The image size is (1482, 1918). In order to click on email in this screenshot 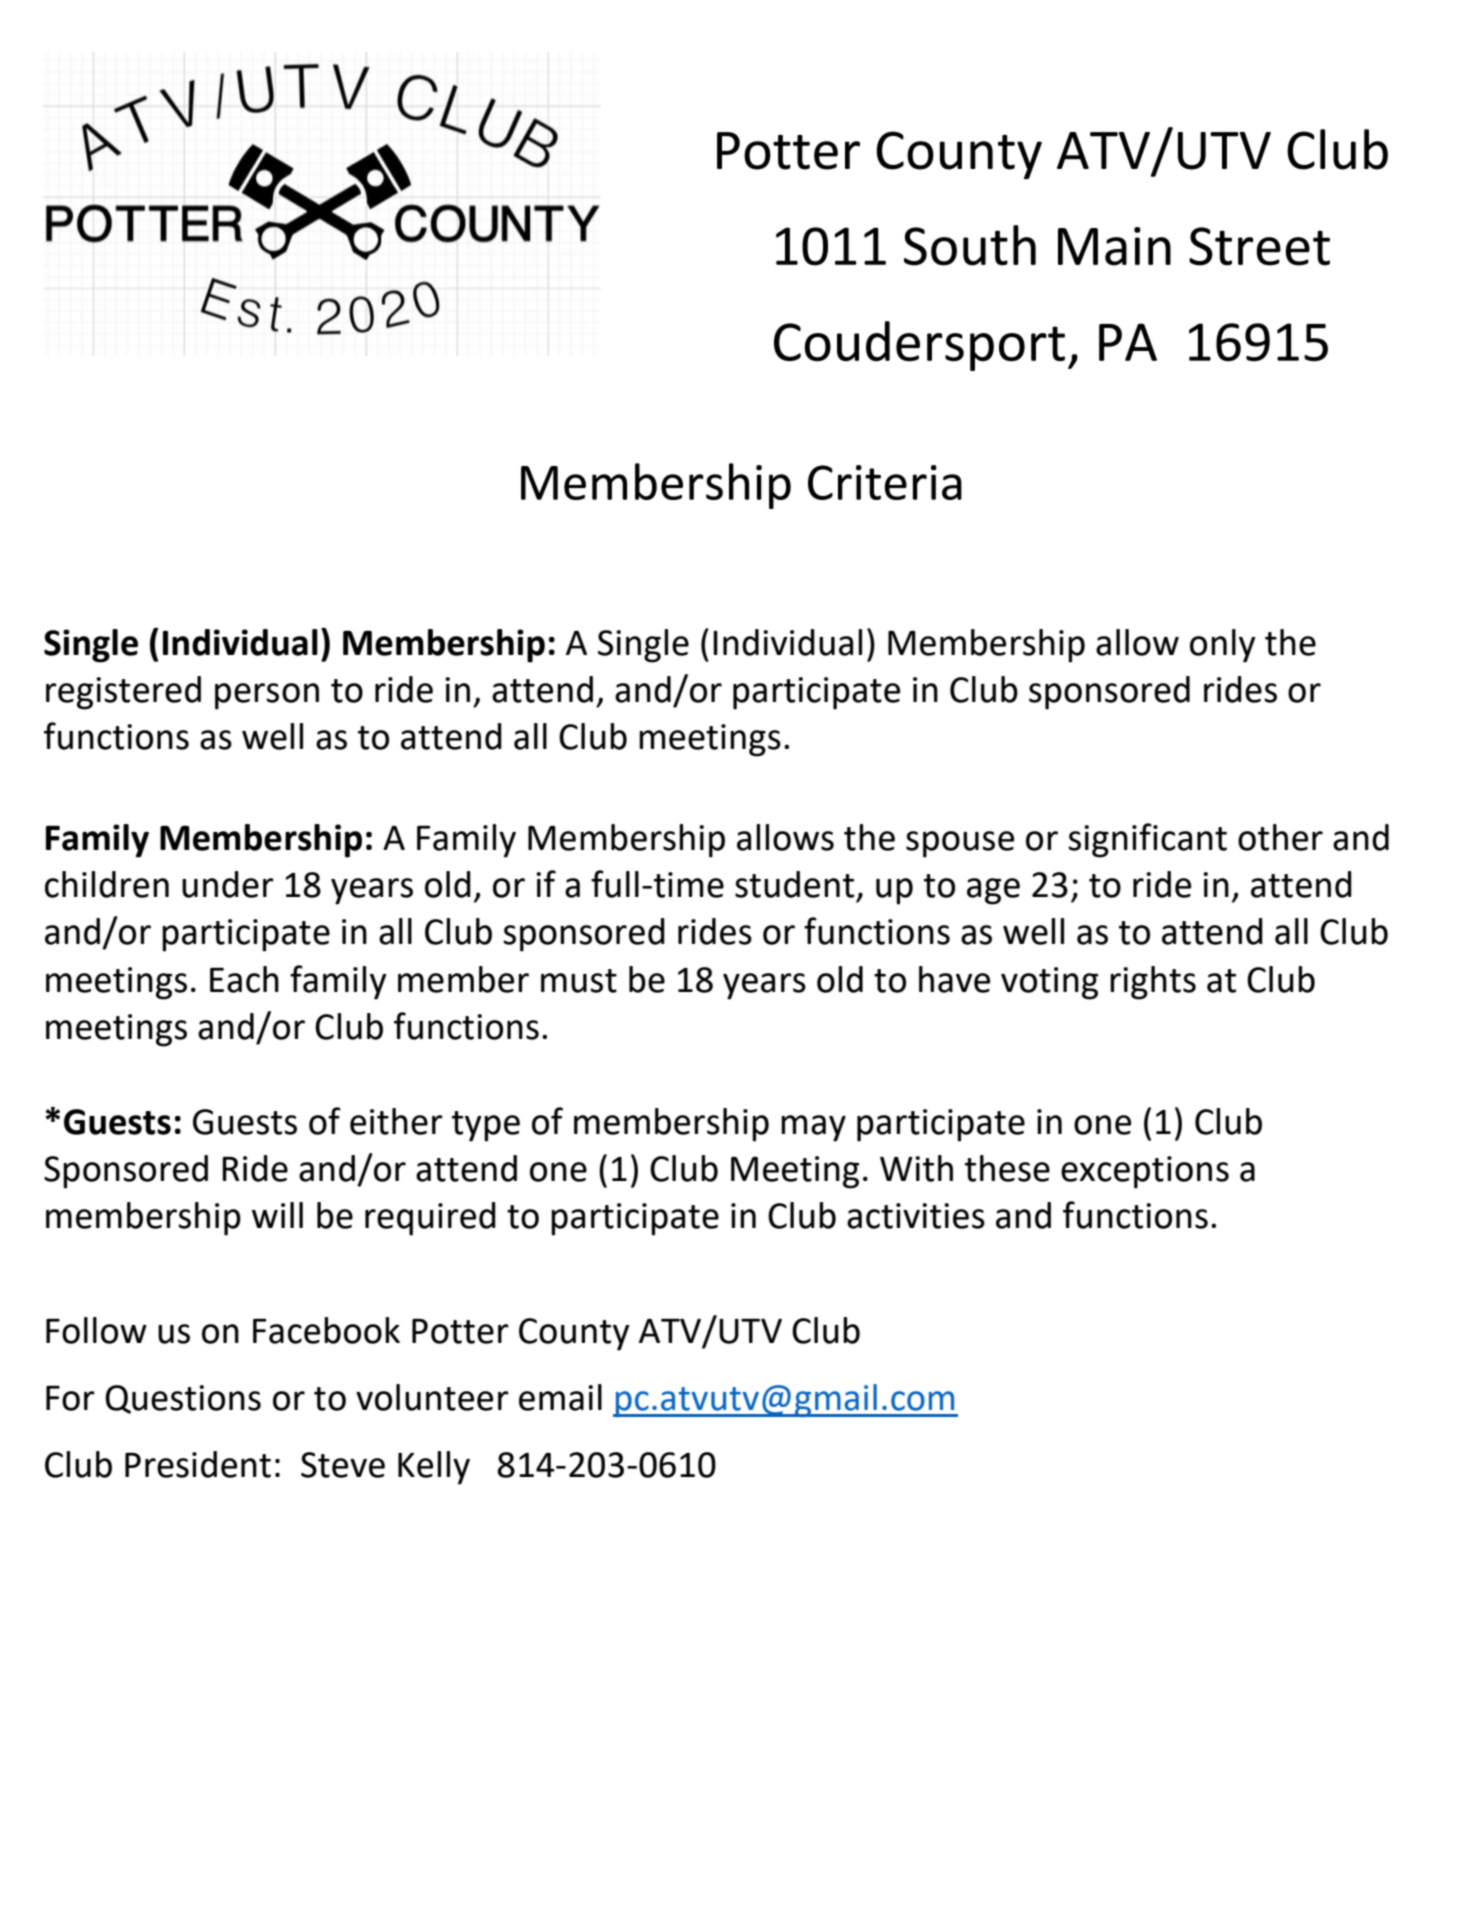, I will do `click(560, 1397)`.
